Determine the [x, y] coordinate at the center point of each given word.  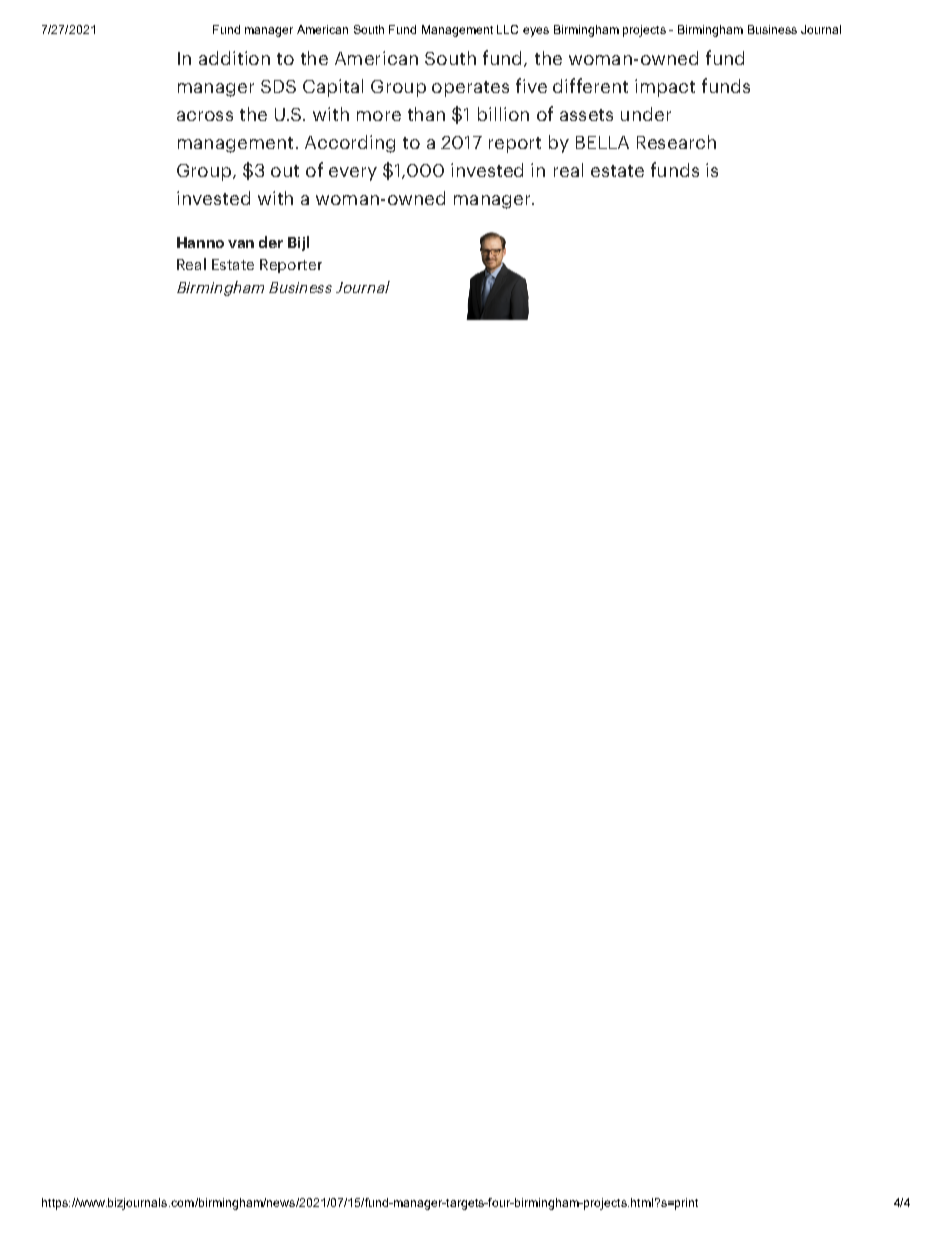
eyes [536, 32]
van [241, 244]
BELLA [602, 142]
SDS [278, 86]
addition [234, 58]
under [646, 114]
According [350, 144]
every [353, 174]
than [426, 114]
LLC [507, 29]
